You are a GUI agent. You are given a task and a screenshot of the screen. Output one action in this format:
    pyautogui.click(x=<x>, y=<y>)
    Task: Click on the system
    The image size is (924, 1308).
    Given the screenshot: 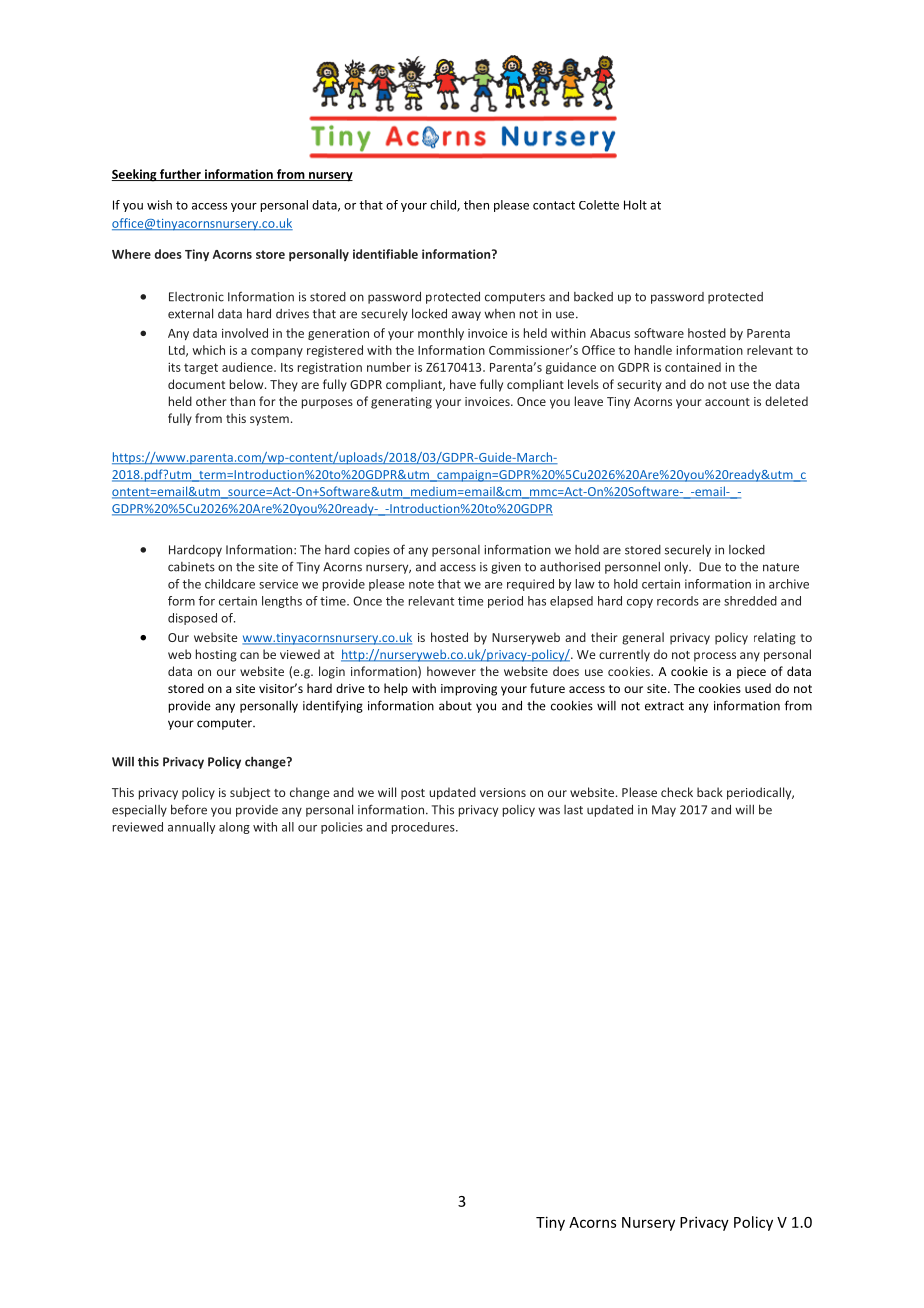 What is the action you would take?
    pyautogui.click(x=269, y=420)
